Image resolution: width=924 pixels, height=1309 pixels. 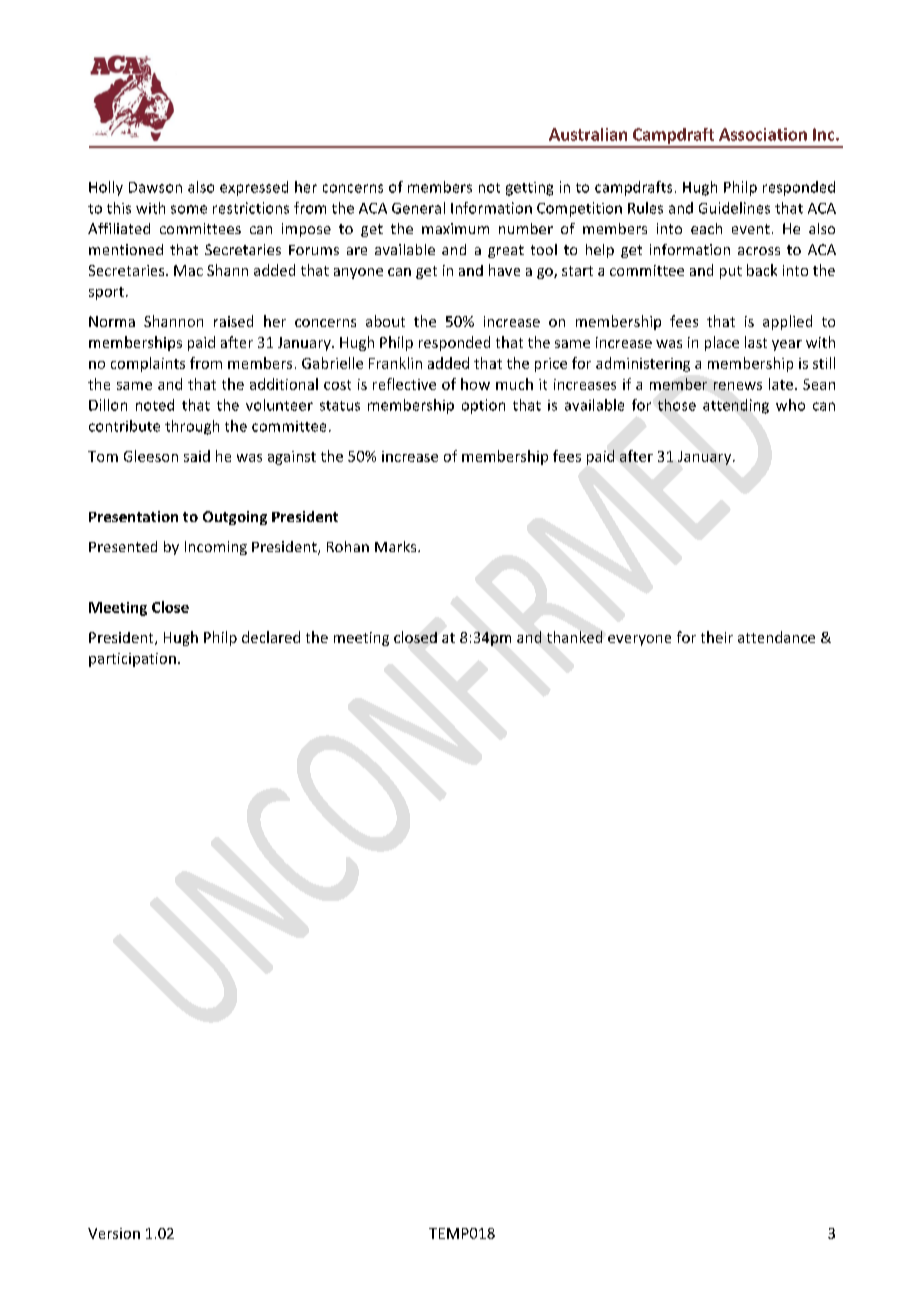 What do you see at coordinates (717, 637) in the screenshot?
I see `their` at bounding box center [717, 637].
